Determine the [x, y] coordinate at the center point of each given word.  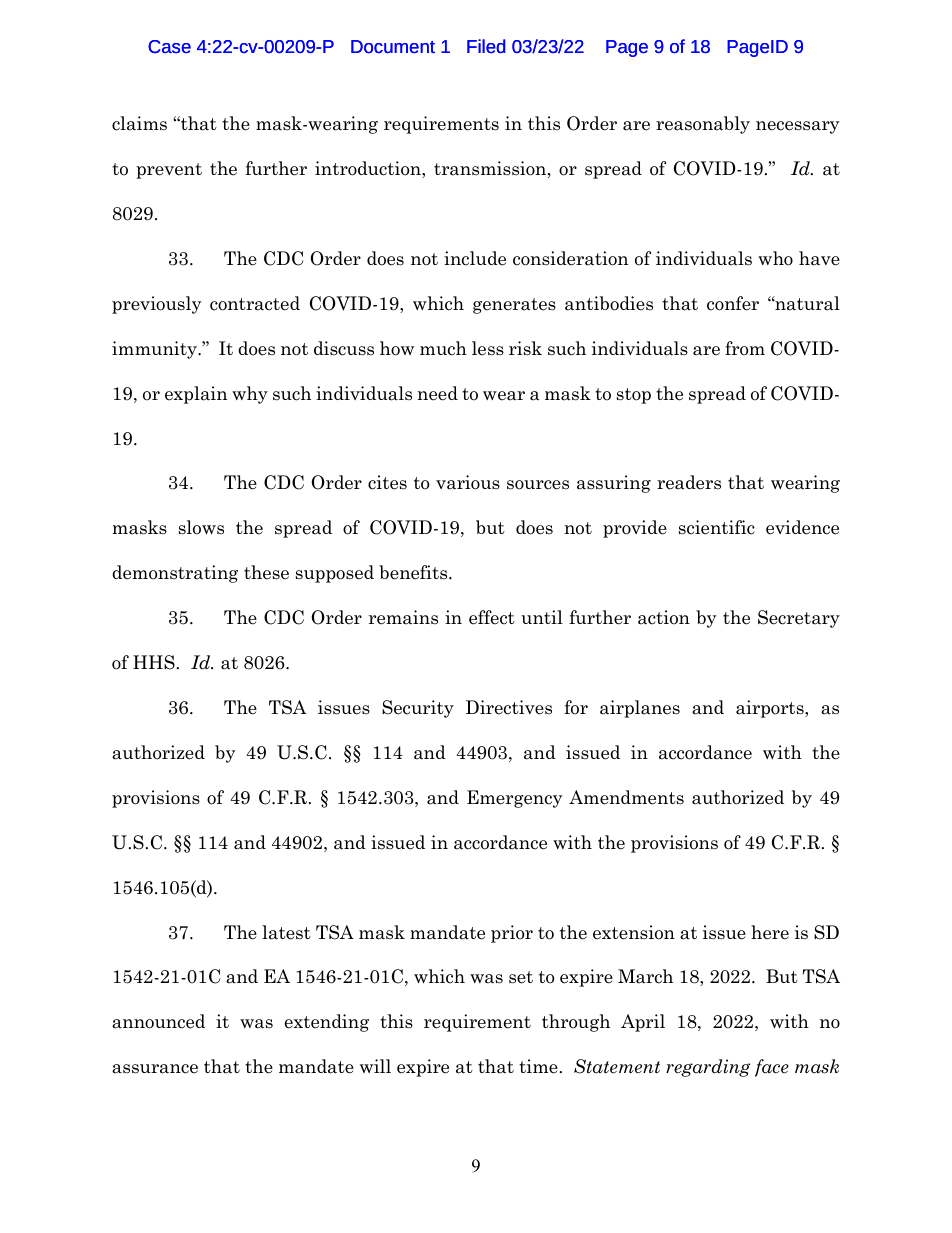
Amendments [626, 797]
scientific [717, 527]
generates [514, 306]
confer [733, 303]
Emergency [514, 799]
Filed [486, 46]
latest [286, 932]
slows [201, 527]
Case [169, 47]
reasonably [703, 125]
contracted [255, 303]
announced [158, 1021]
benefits [414, 572]
